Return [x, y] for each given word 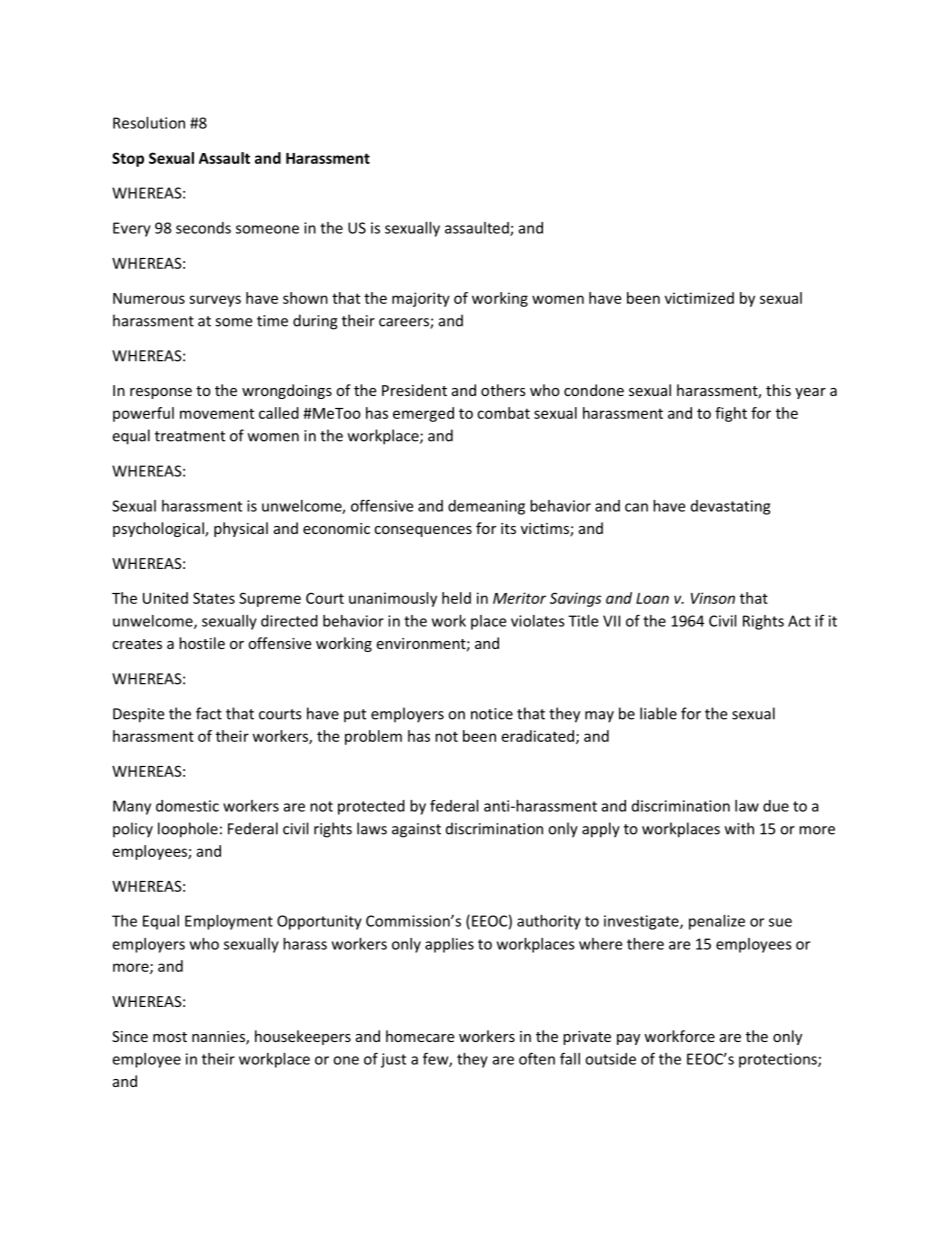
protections [779, 1060]
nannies [219, 1038]
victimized [699, 298]
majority [421, 299]
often [537, 1058]
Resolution [149, 123]
